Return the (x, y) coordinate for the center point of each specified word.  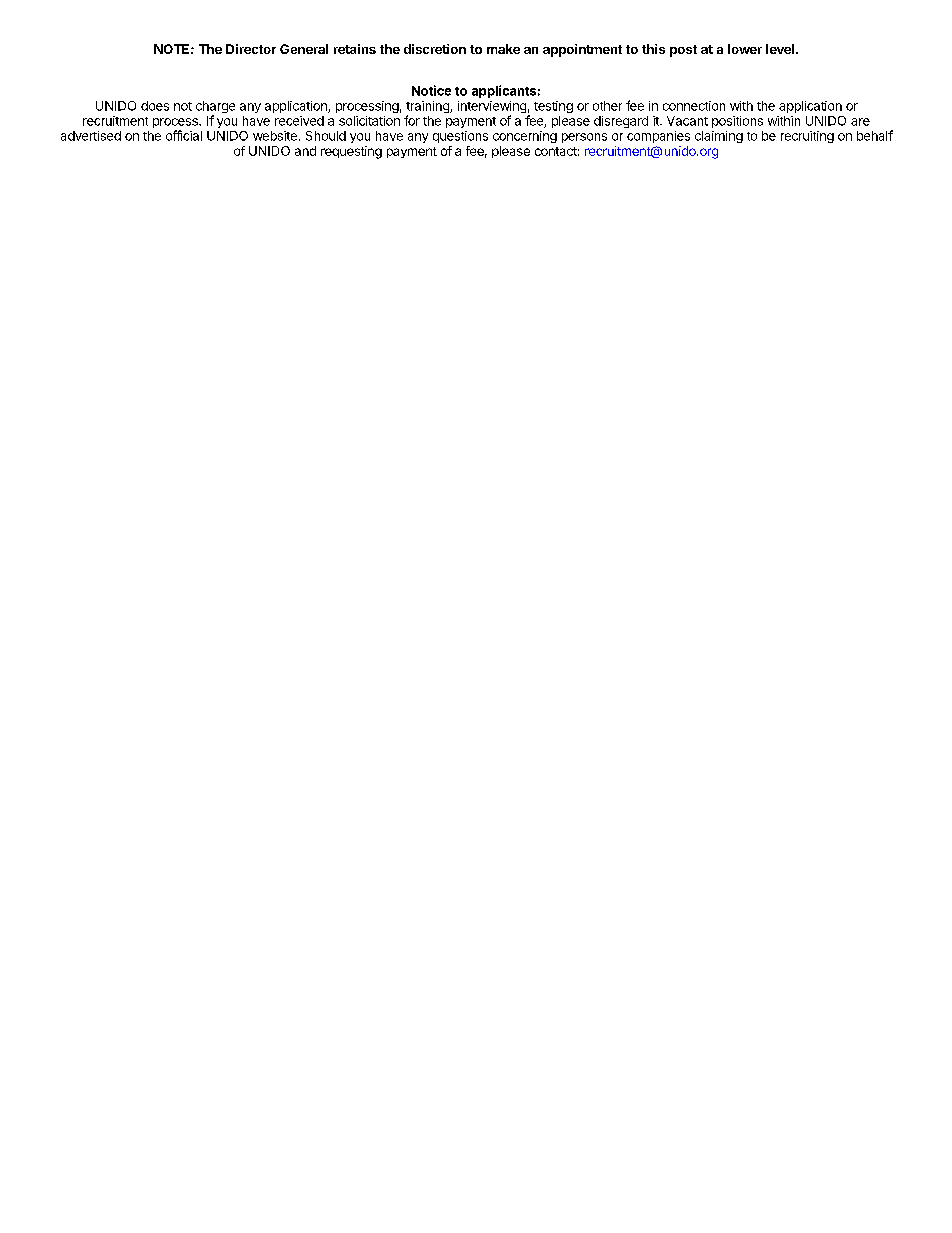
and (305, 151)
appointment (582, 50)
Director (251, 49)
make (503, 49)
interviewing (492, 108)
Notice (431, 90)
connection (694, 106)
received (299, 121)
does (155, 106)
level (780, 49)
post (683, 51)
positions (737, 122)
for (412, 120)
